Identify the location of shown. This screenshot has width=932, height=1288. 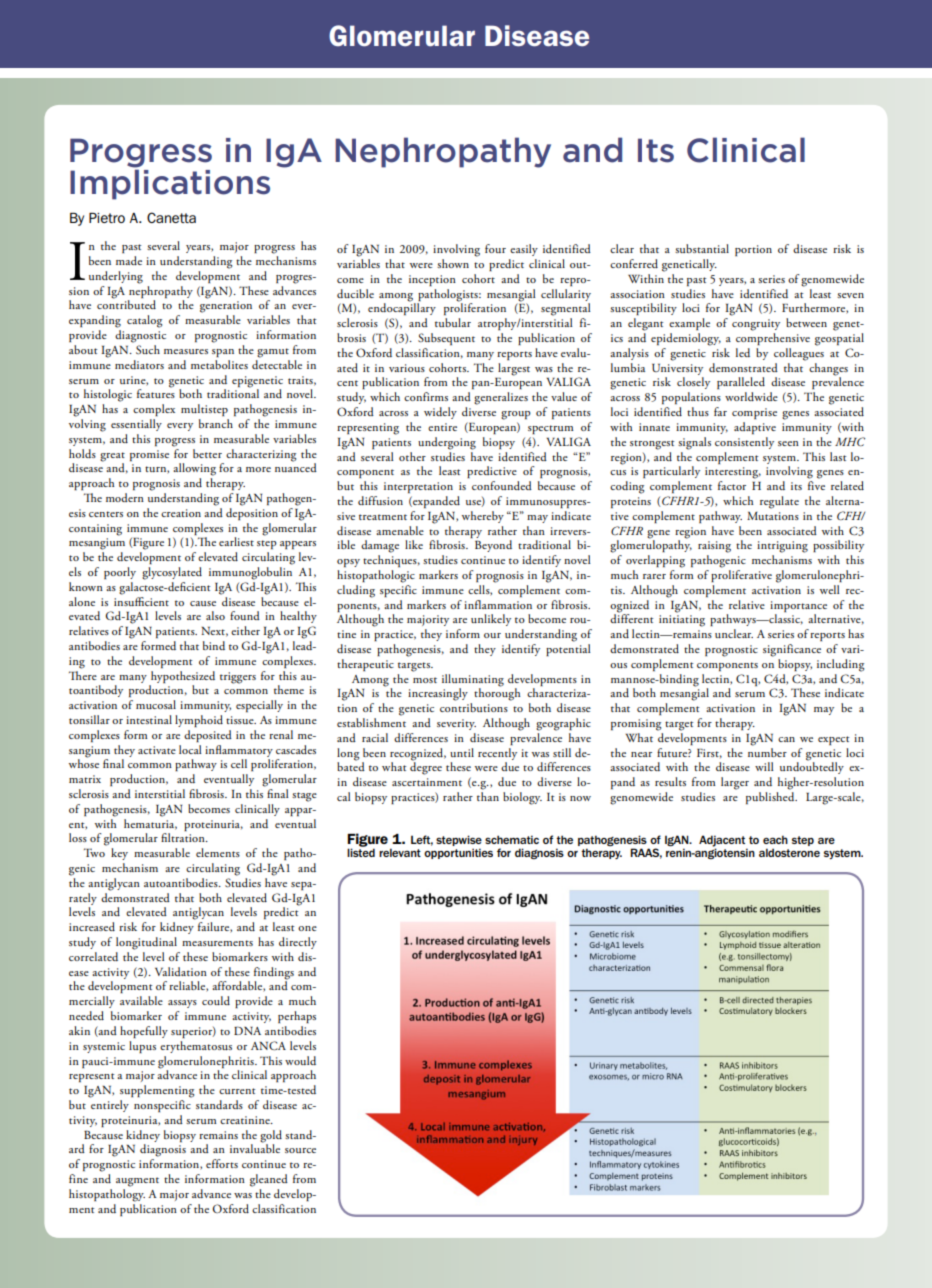
(453, 263).
